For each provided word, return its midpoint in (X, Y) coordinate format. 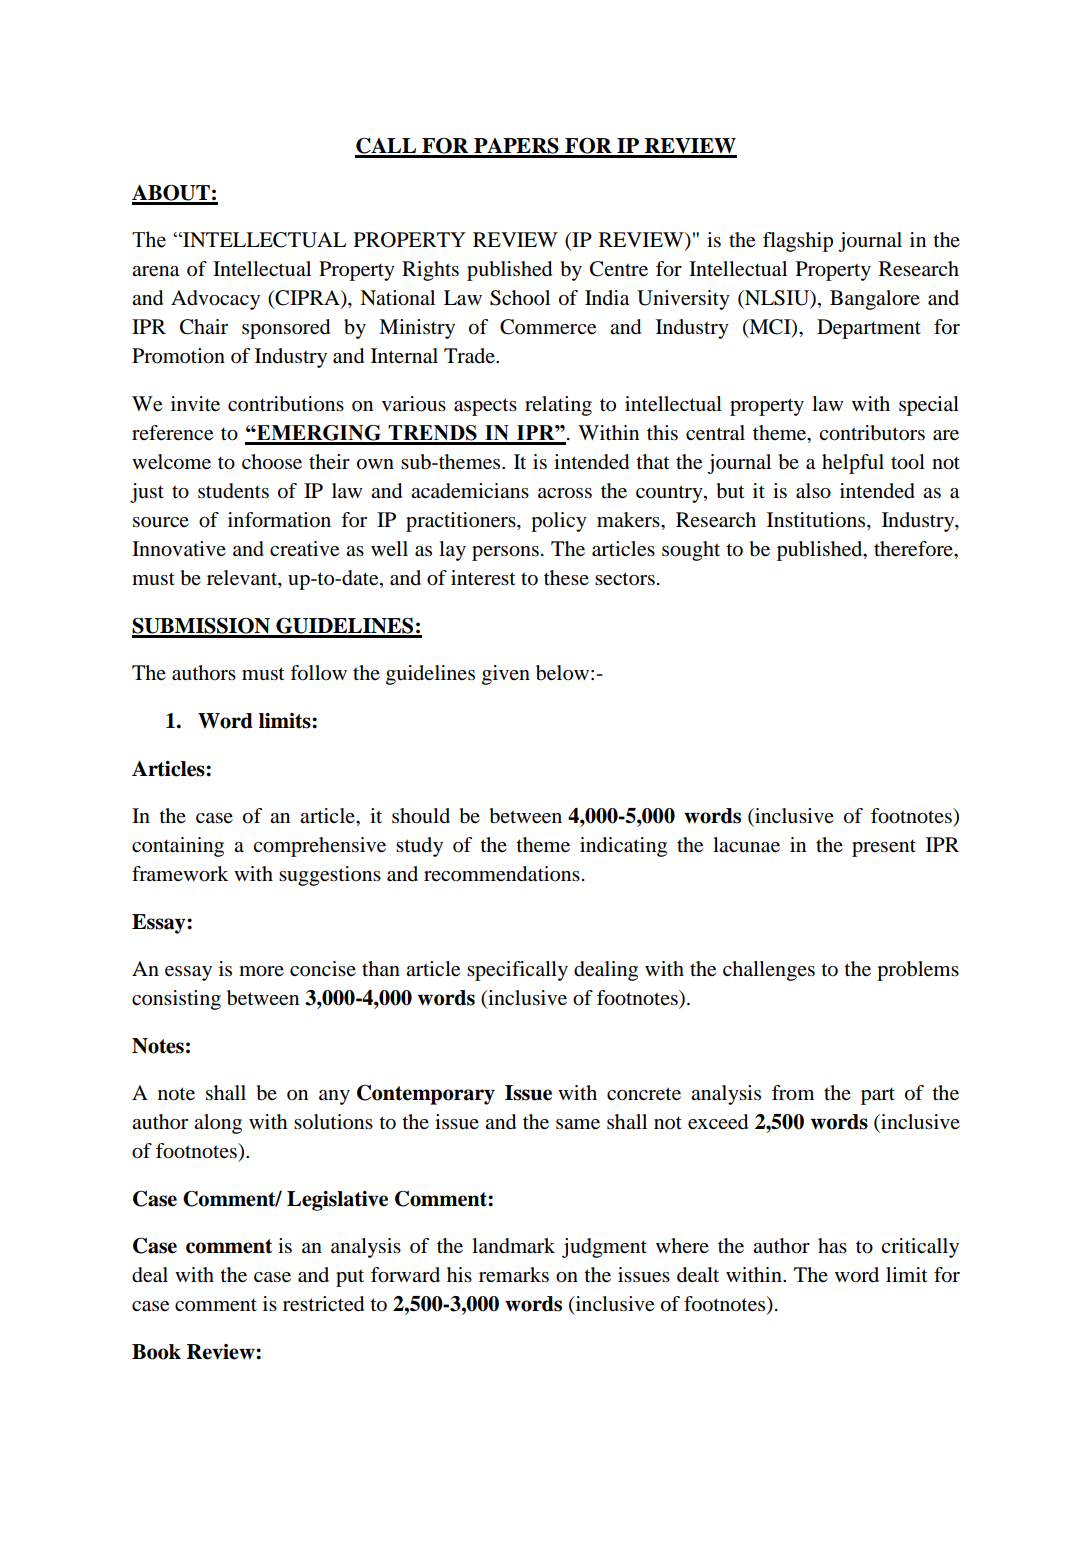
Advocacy (215, 300)
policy (559, 522)
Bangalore (875, 300)
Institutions (817, 521)
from (793, 1093)
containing (178, 847)
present (884, 848)
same (578, 1124)
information (279, 520)
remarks (514, 1275)
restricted (323, 1304)
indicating (623, 847)
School (520, 298)
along (218, 1124)
